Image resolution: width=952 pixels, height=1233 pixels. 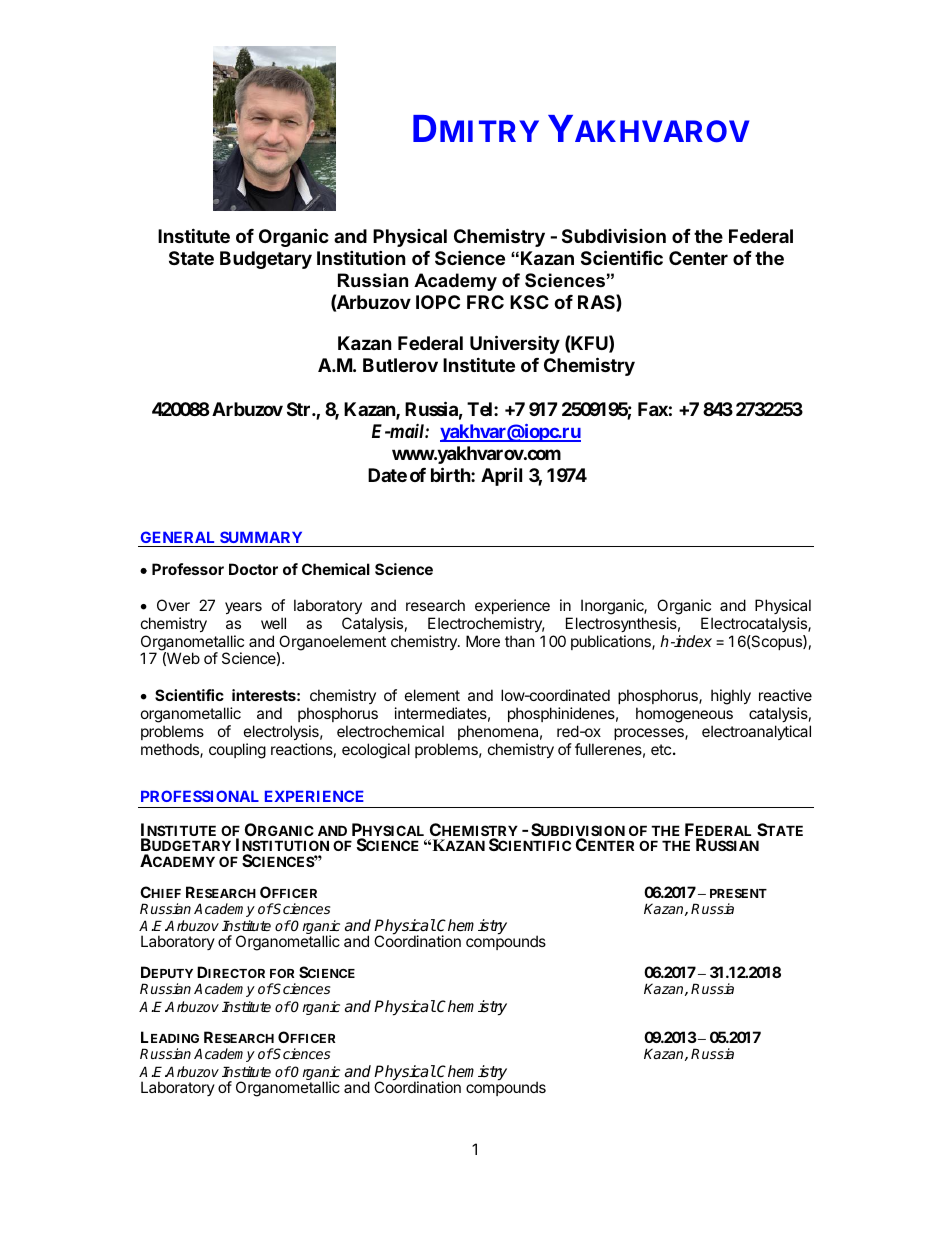 I want to click on PRESENT, so click(x=738, y=893).
